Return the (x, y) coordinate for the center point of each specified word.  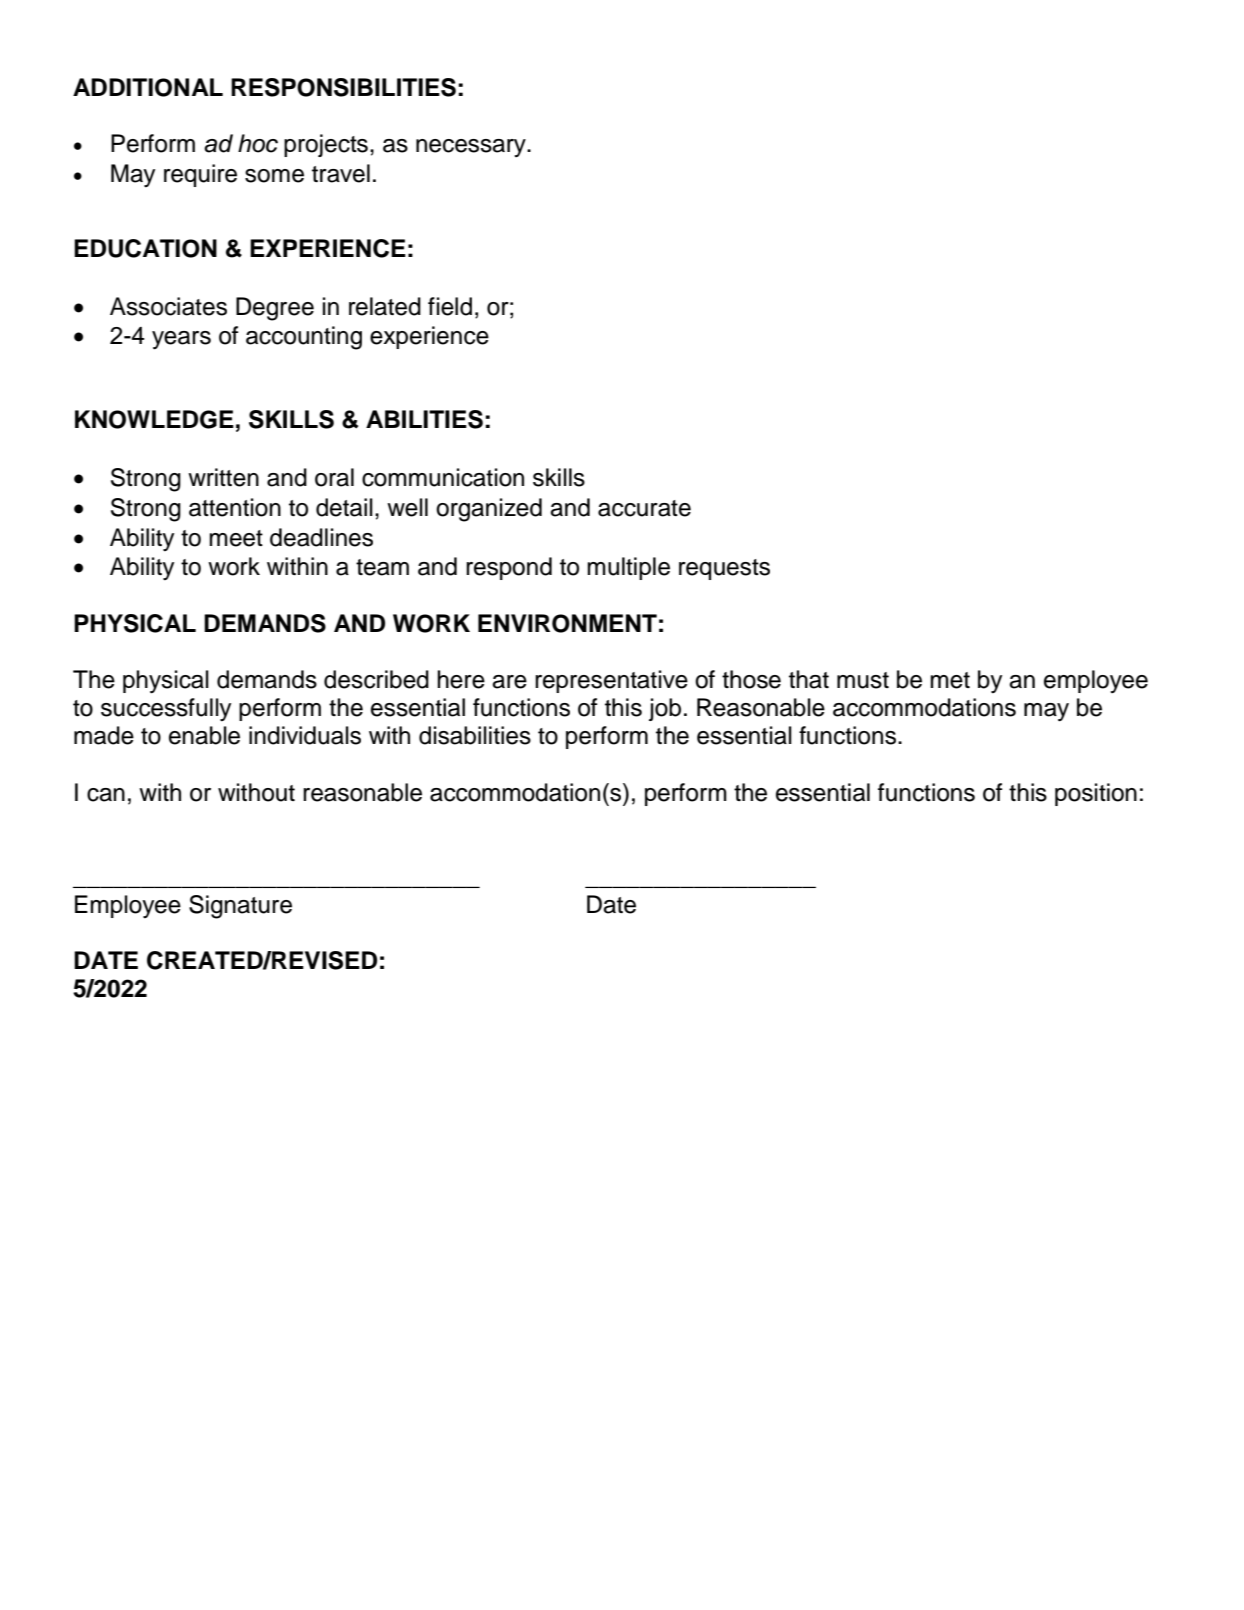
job (665, 709)
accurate (644, 508)
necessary (472, 148)
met (950, 680)
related (385, 306)
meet (236, 538)
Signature (240, 907)
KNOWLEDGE (154, 419)
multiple (628, 568)
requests (724, 569)
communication (443, 477)
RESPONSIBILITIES (343, 87)
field (450, 306)
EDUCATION (145, 248)
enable (204, 735)
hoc (258, 143)
